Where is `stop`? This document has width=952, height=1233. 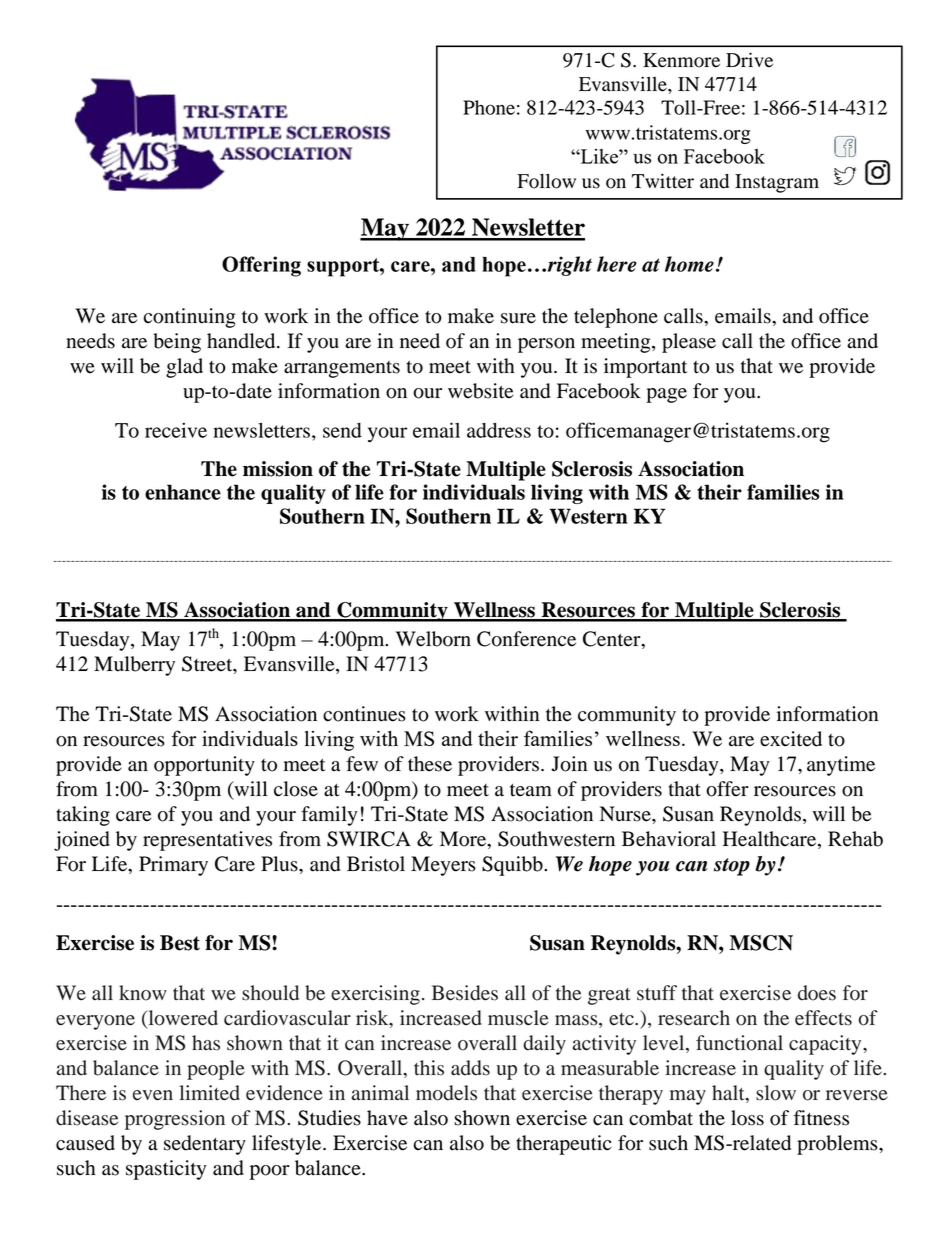
stop is located at coordinates (732, 867).
